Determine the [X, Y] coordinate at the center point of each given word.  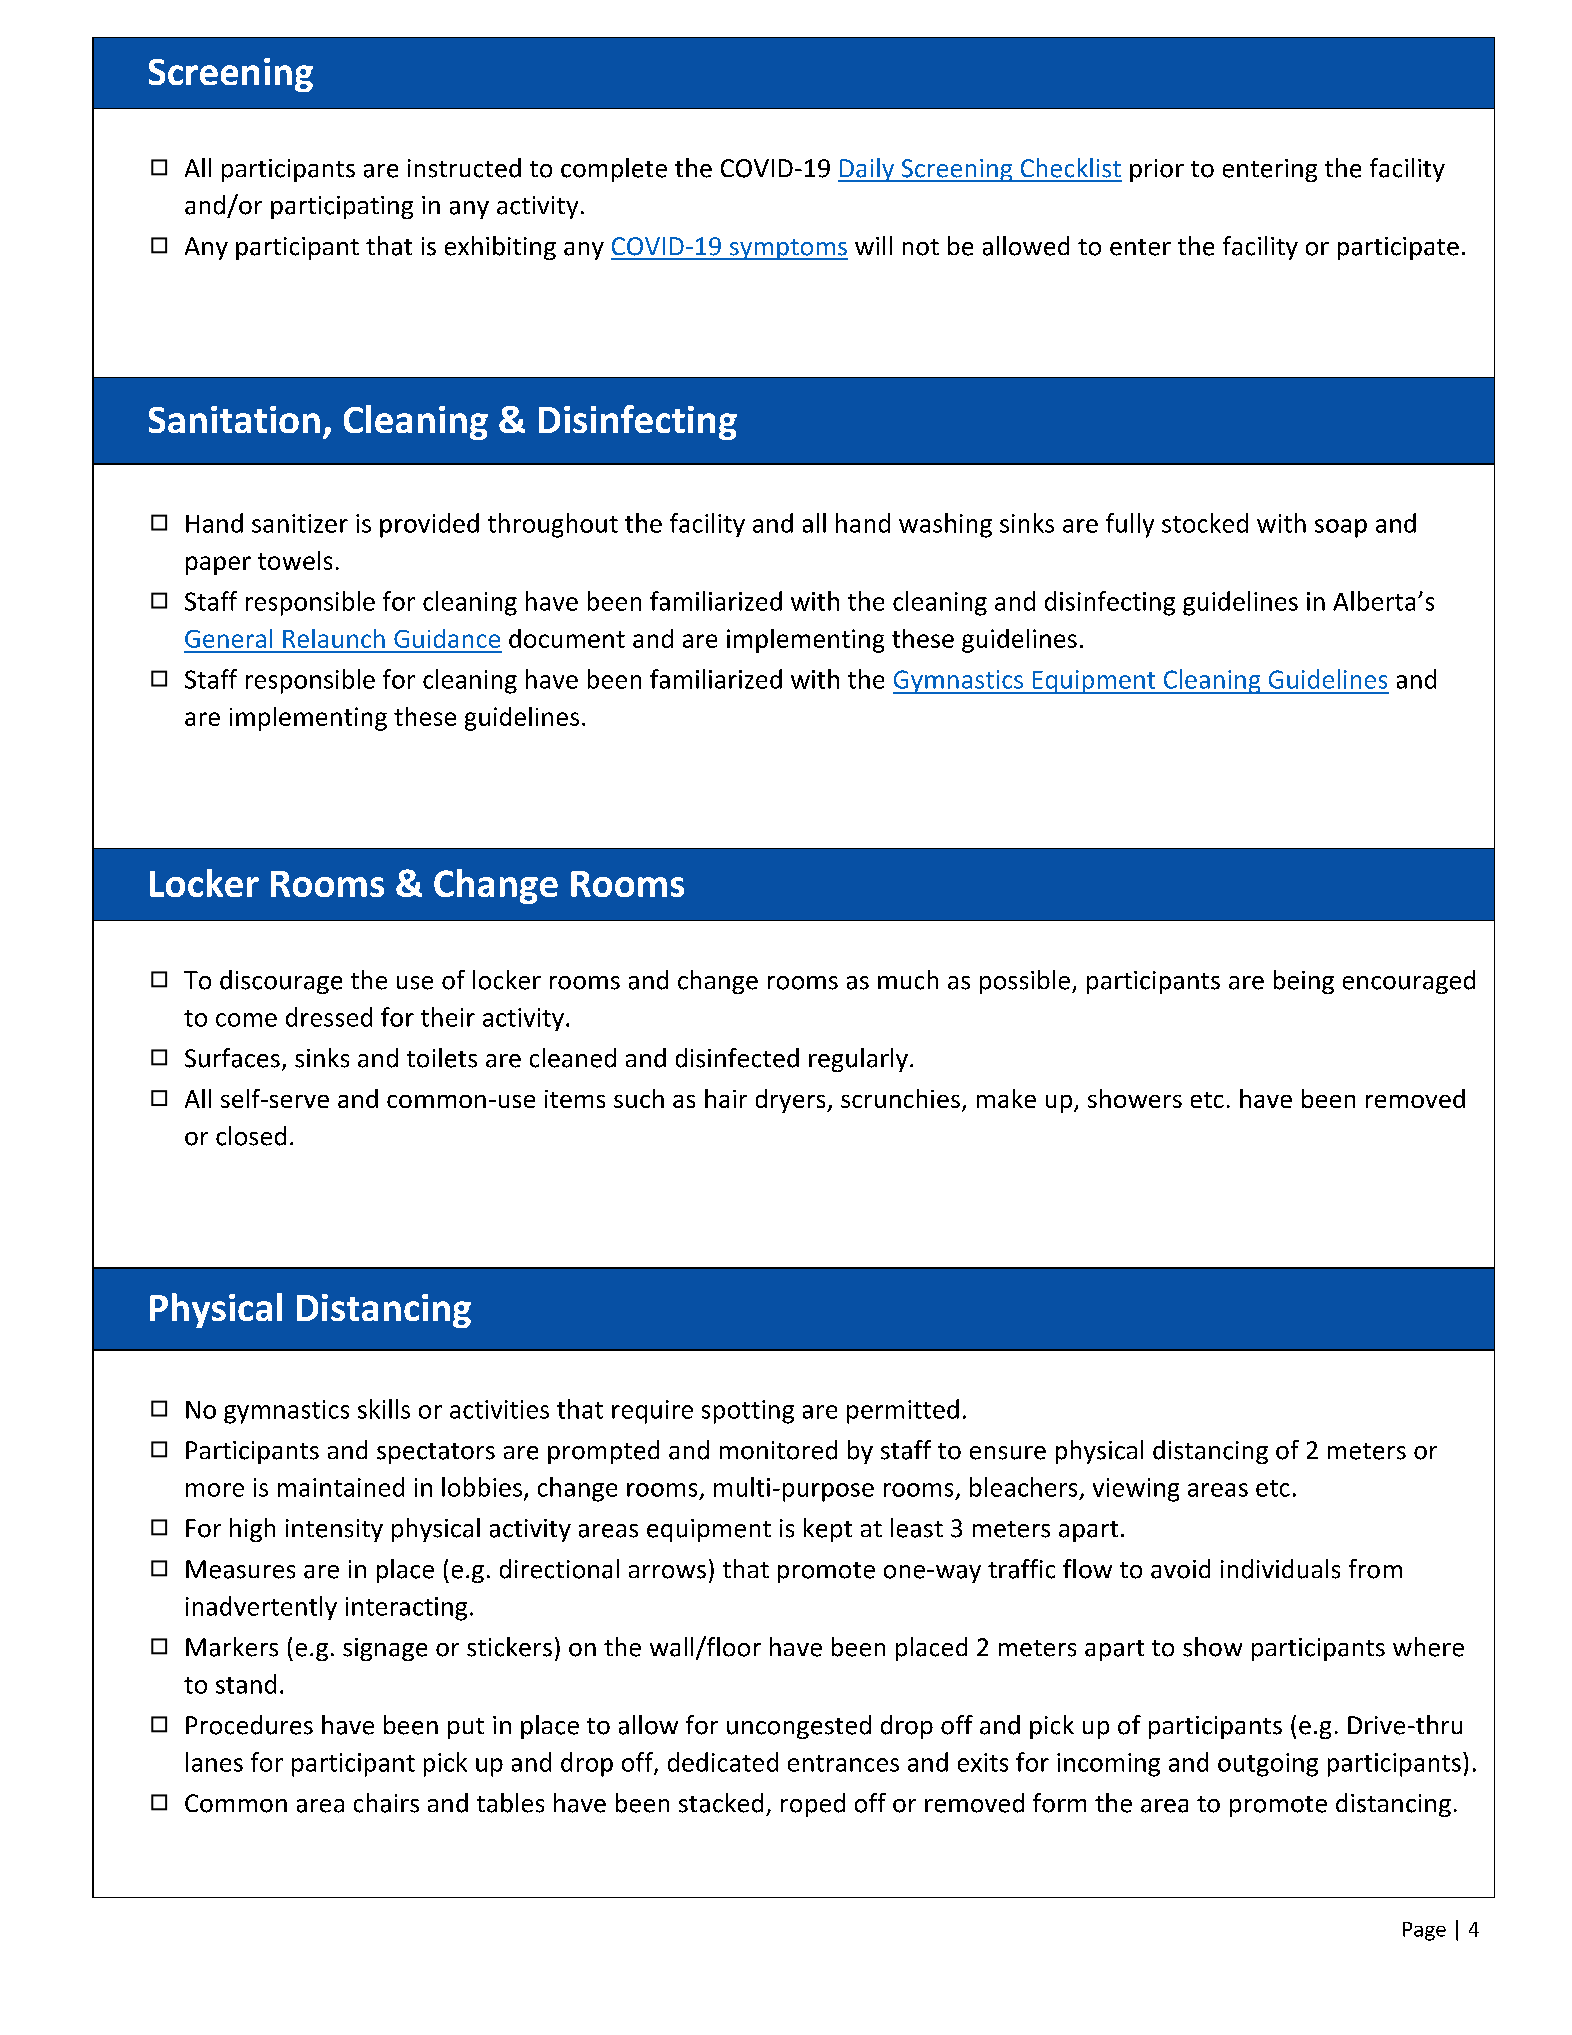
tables [510, 1803]
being [1304, 982]
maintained [341, 1487]
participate [1398, 248]
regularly [858, 1060]
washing [945, 525]
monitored [778, 1450]
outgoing [1268, 1765]
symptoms [787, 249]
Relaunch [334, 638]
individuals [1280, 1569]
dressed [329, 1017]
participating [342, 207]
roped [813, 1805]
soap [1341, 528]
